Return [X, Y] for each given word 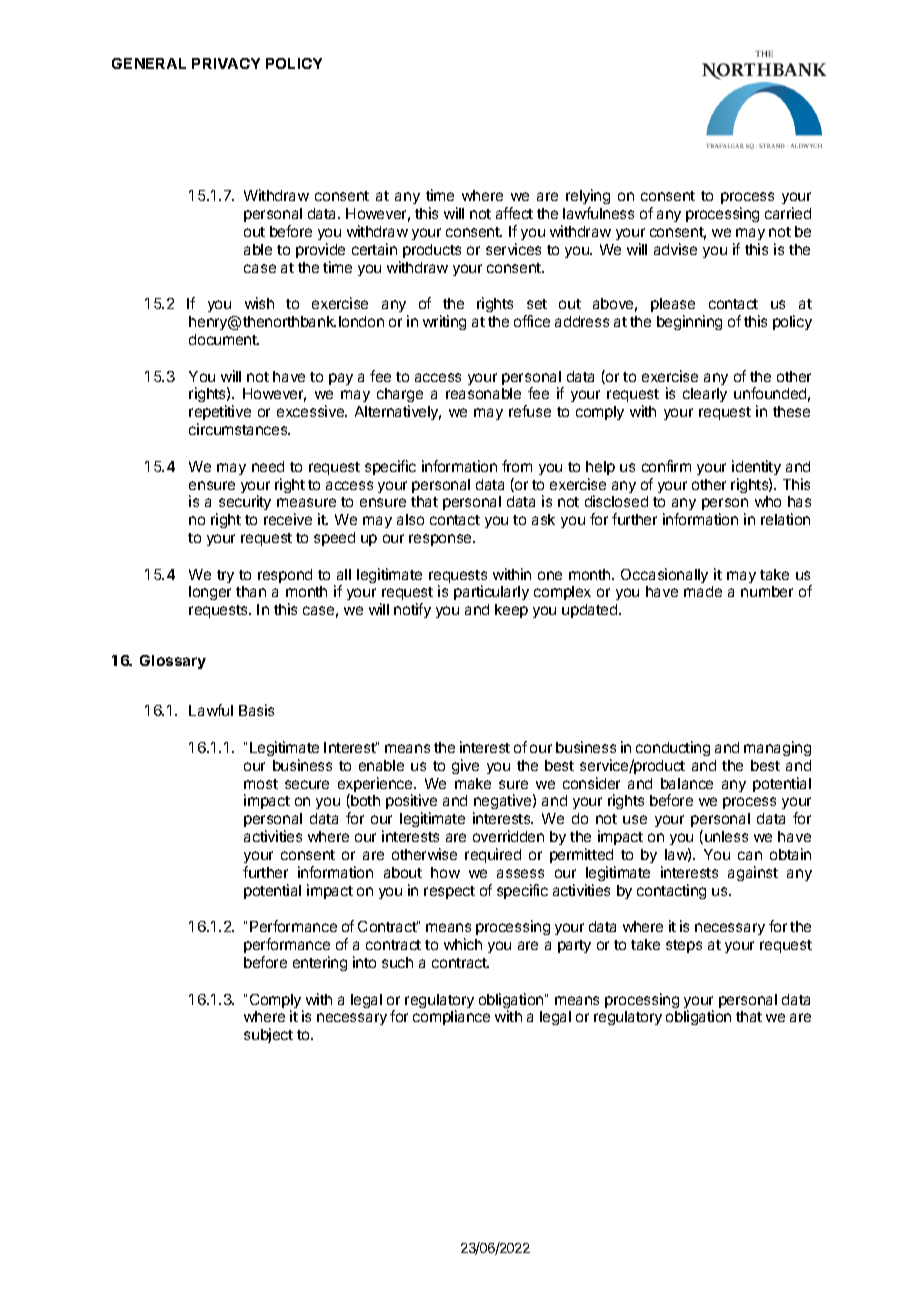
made [703, 591]
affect [514, 213]
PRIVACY [226, 63]
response [441, 540]
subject [268, 1035]
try [225, 576]
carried [788, 213]
